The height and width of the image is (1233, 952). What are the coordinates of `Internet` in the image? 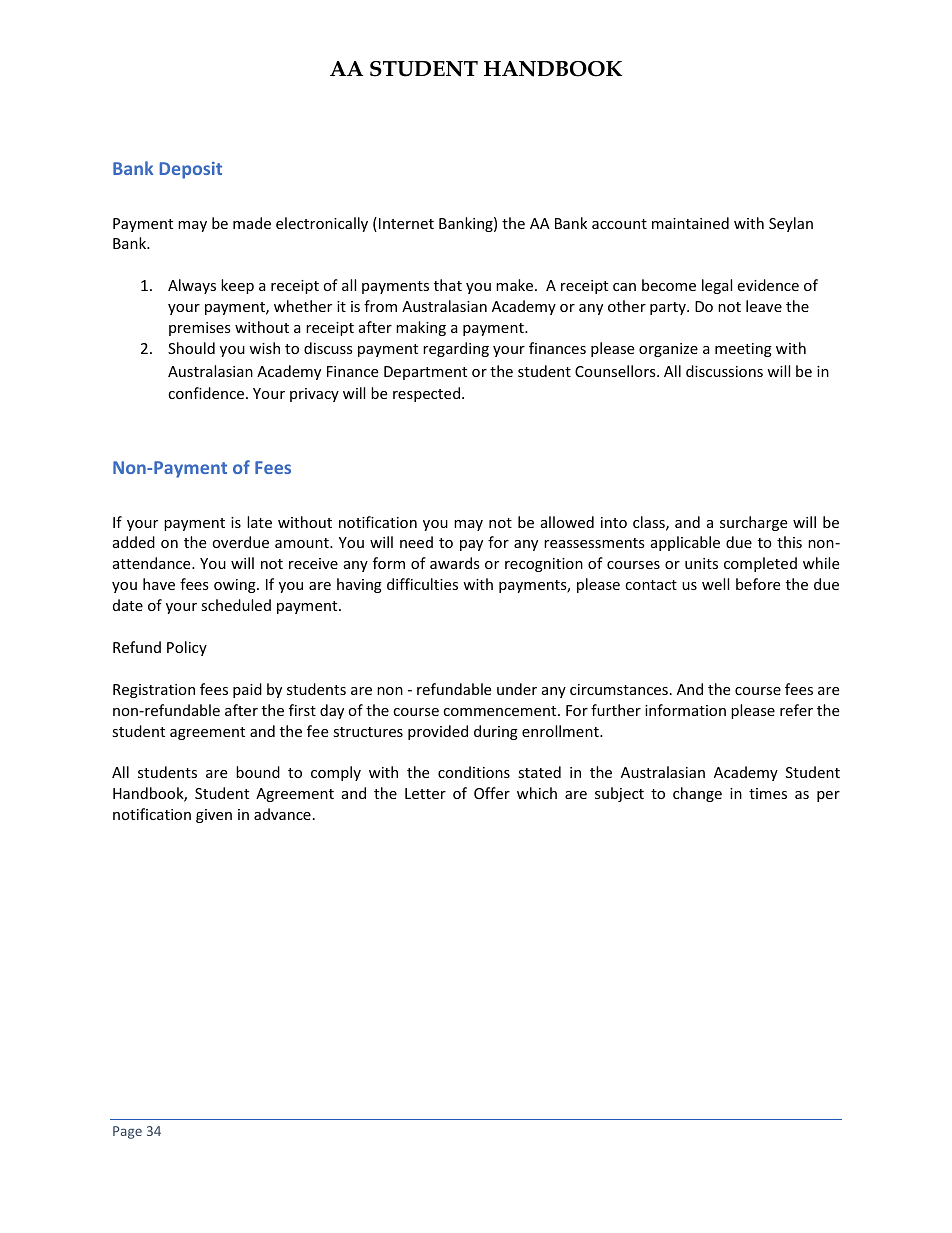 It's located at (406, 223).
